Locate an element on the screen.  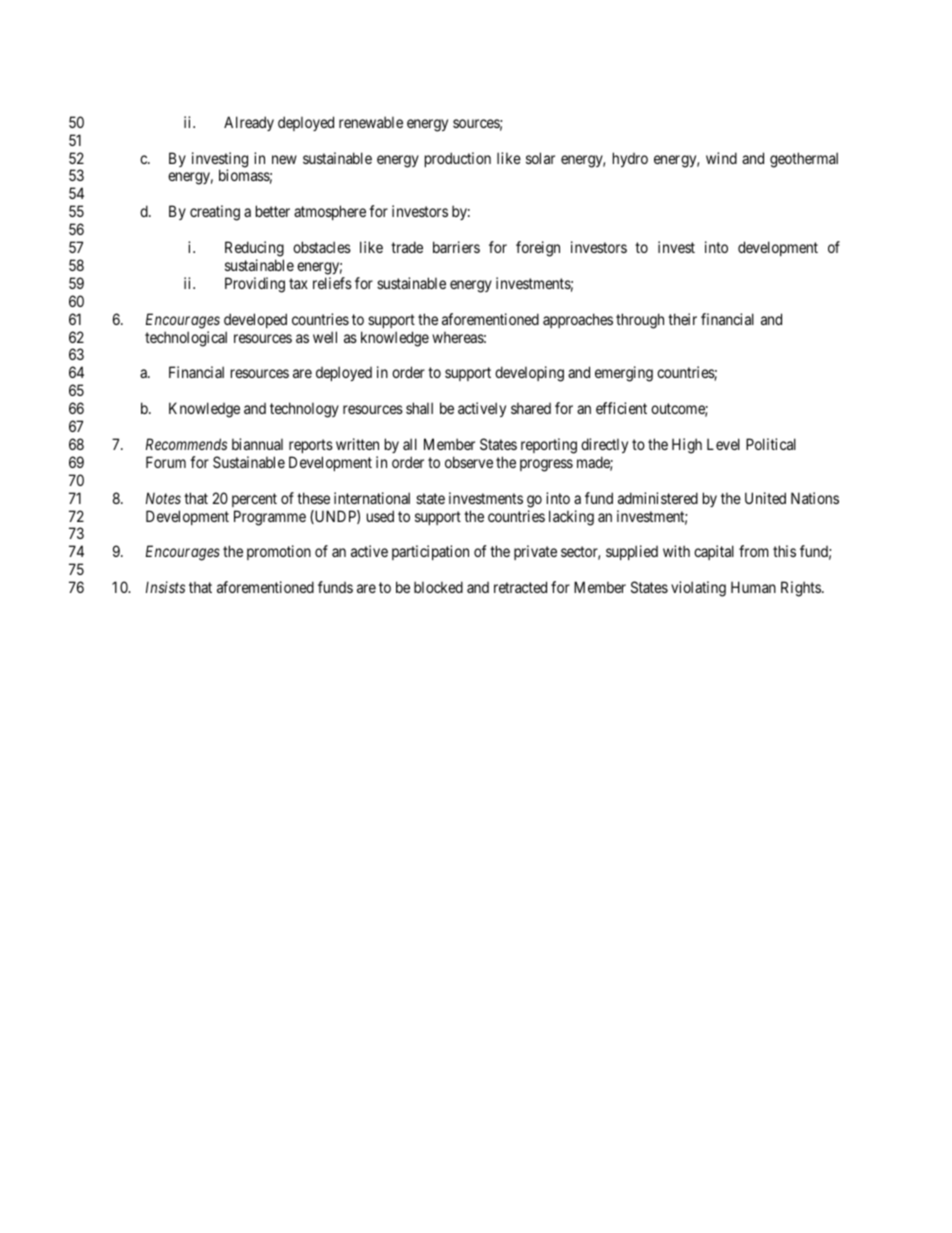
production is located at coordinates (458, 159).
